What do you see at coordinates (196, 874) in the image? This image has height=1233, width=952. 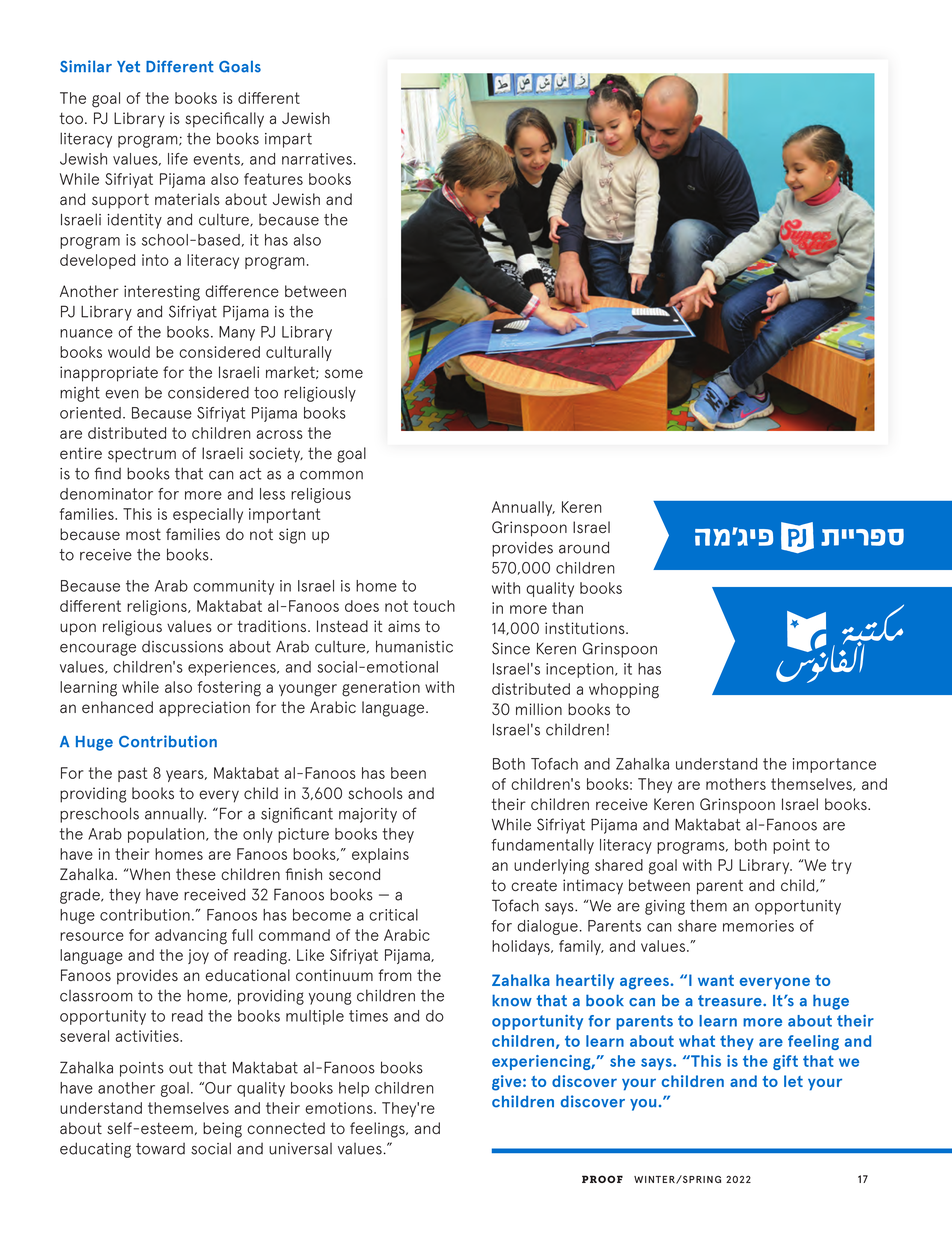 I see `these` at bounding box center [196, 874].
